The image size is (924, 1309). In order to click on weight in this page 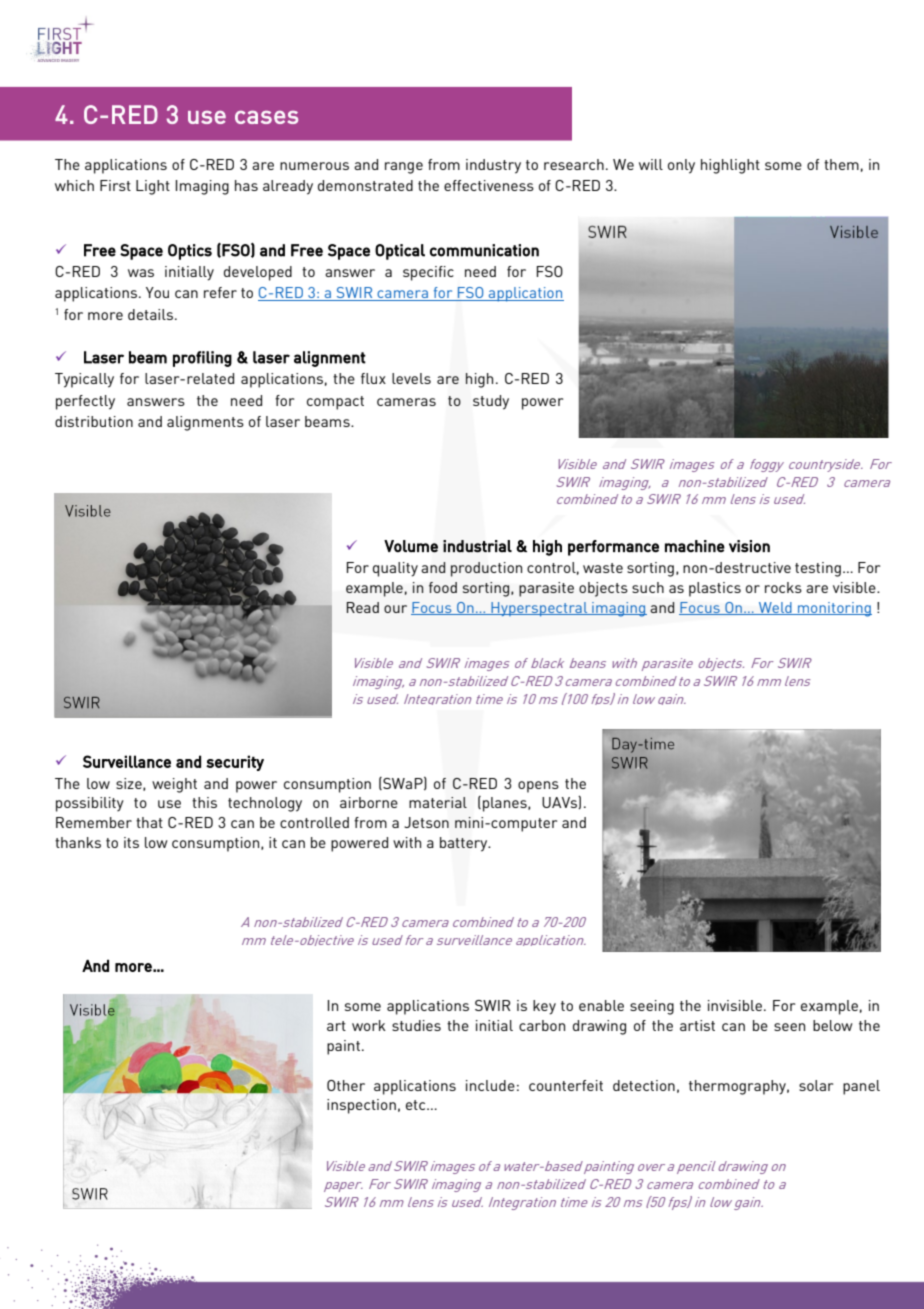, I will do `click(174, 785)`.
